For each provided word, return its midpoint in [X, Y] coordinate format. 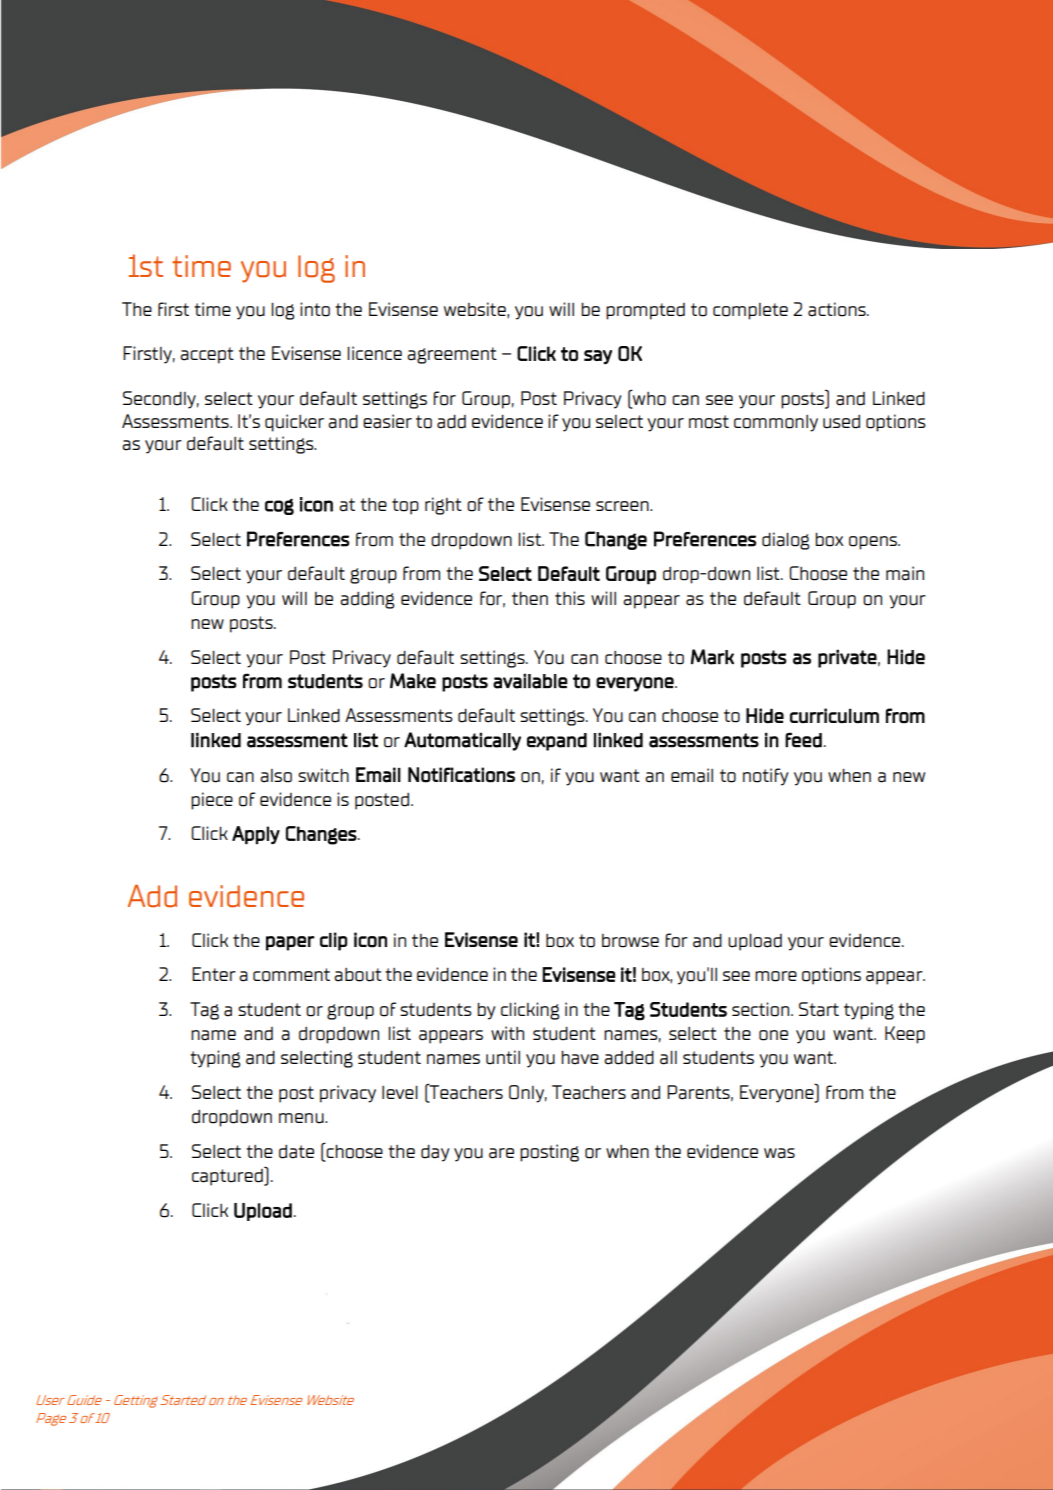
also [276, 776]
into [315, 309]
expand [557, 742]
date [296, 1152]
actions [838, 309]
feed [803, 740]
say [598, 357]
